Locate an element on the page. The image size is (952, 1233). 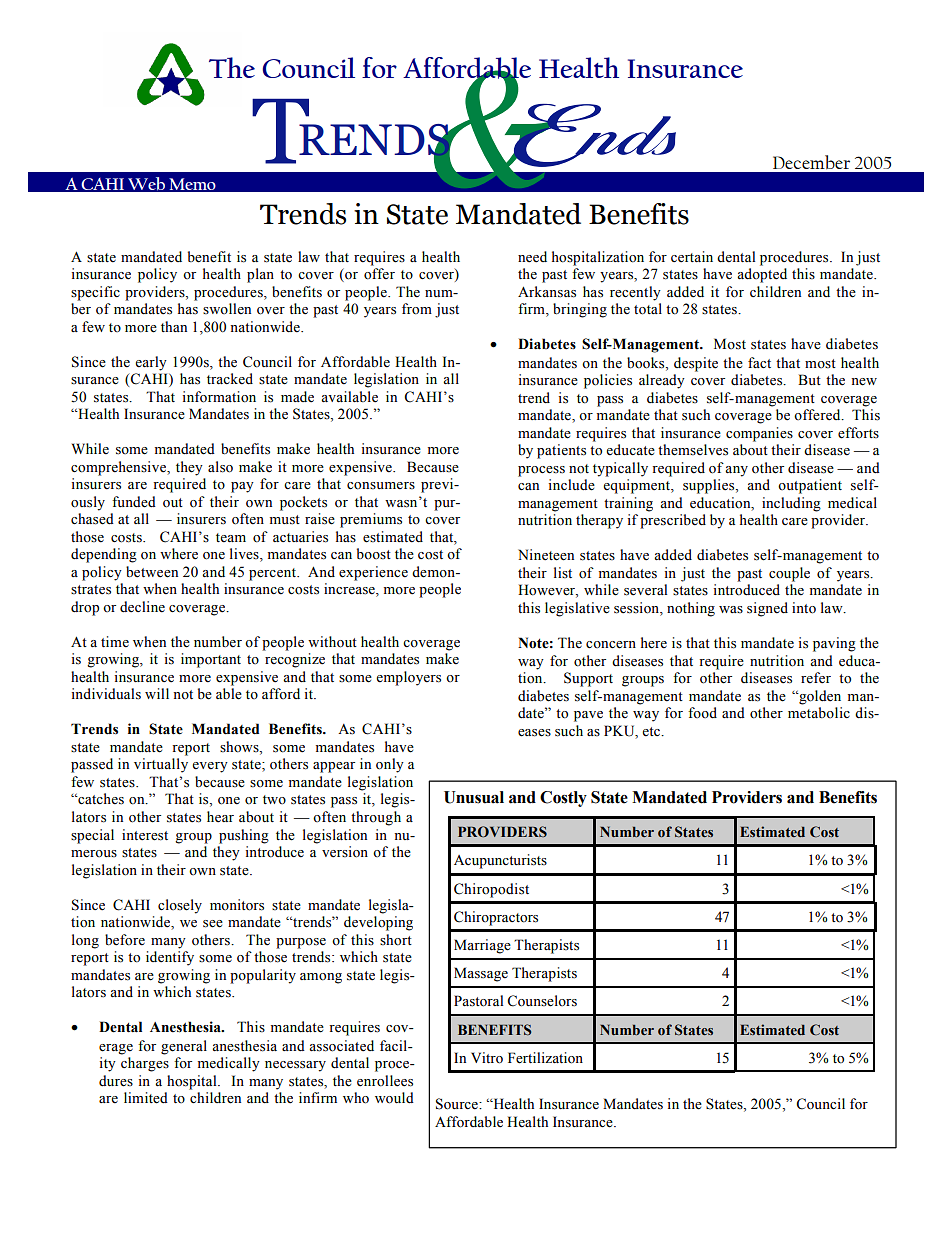
hear is located at coordinates (220, 817).
